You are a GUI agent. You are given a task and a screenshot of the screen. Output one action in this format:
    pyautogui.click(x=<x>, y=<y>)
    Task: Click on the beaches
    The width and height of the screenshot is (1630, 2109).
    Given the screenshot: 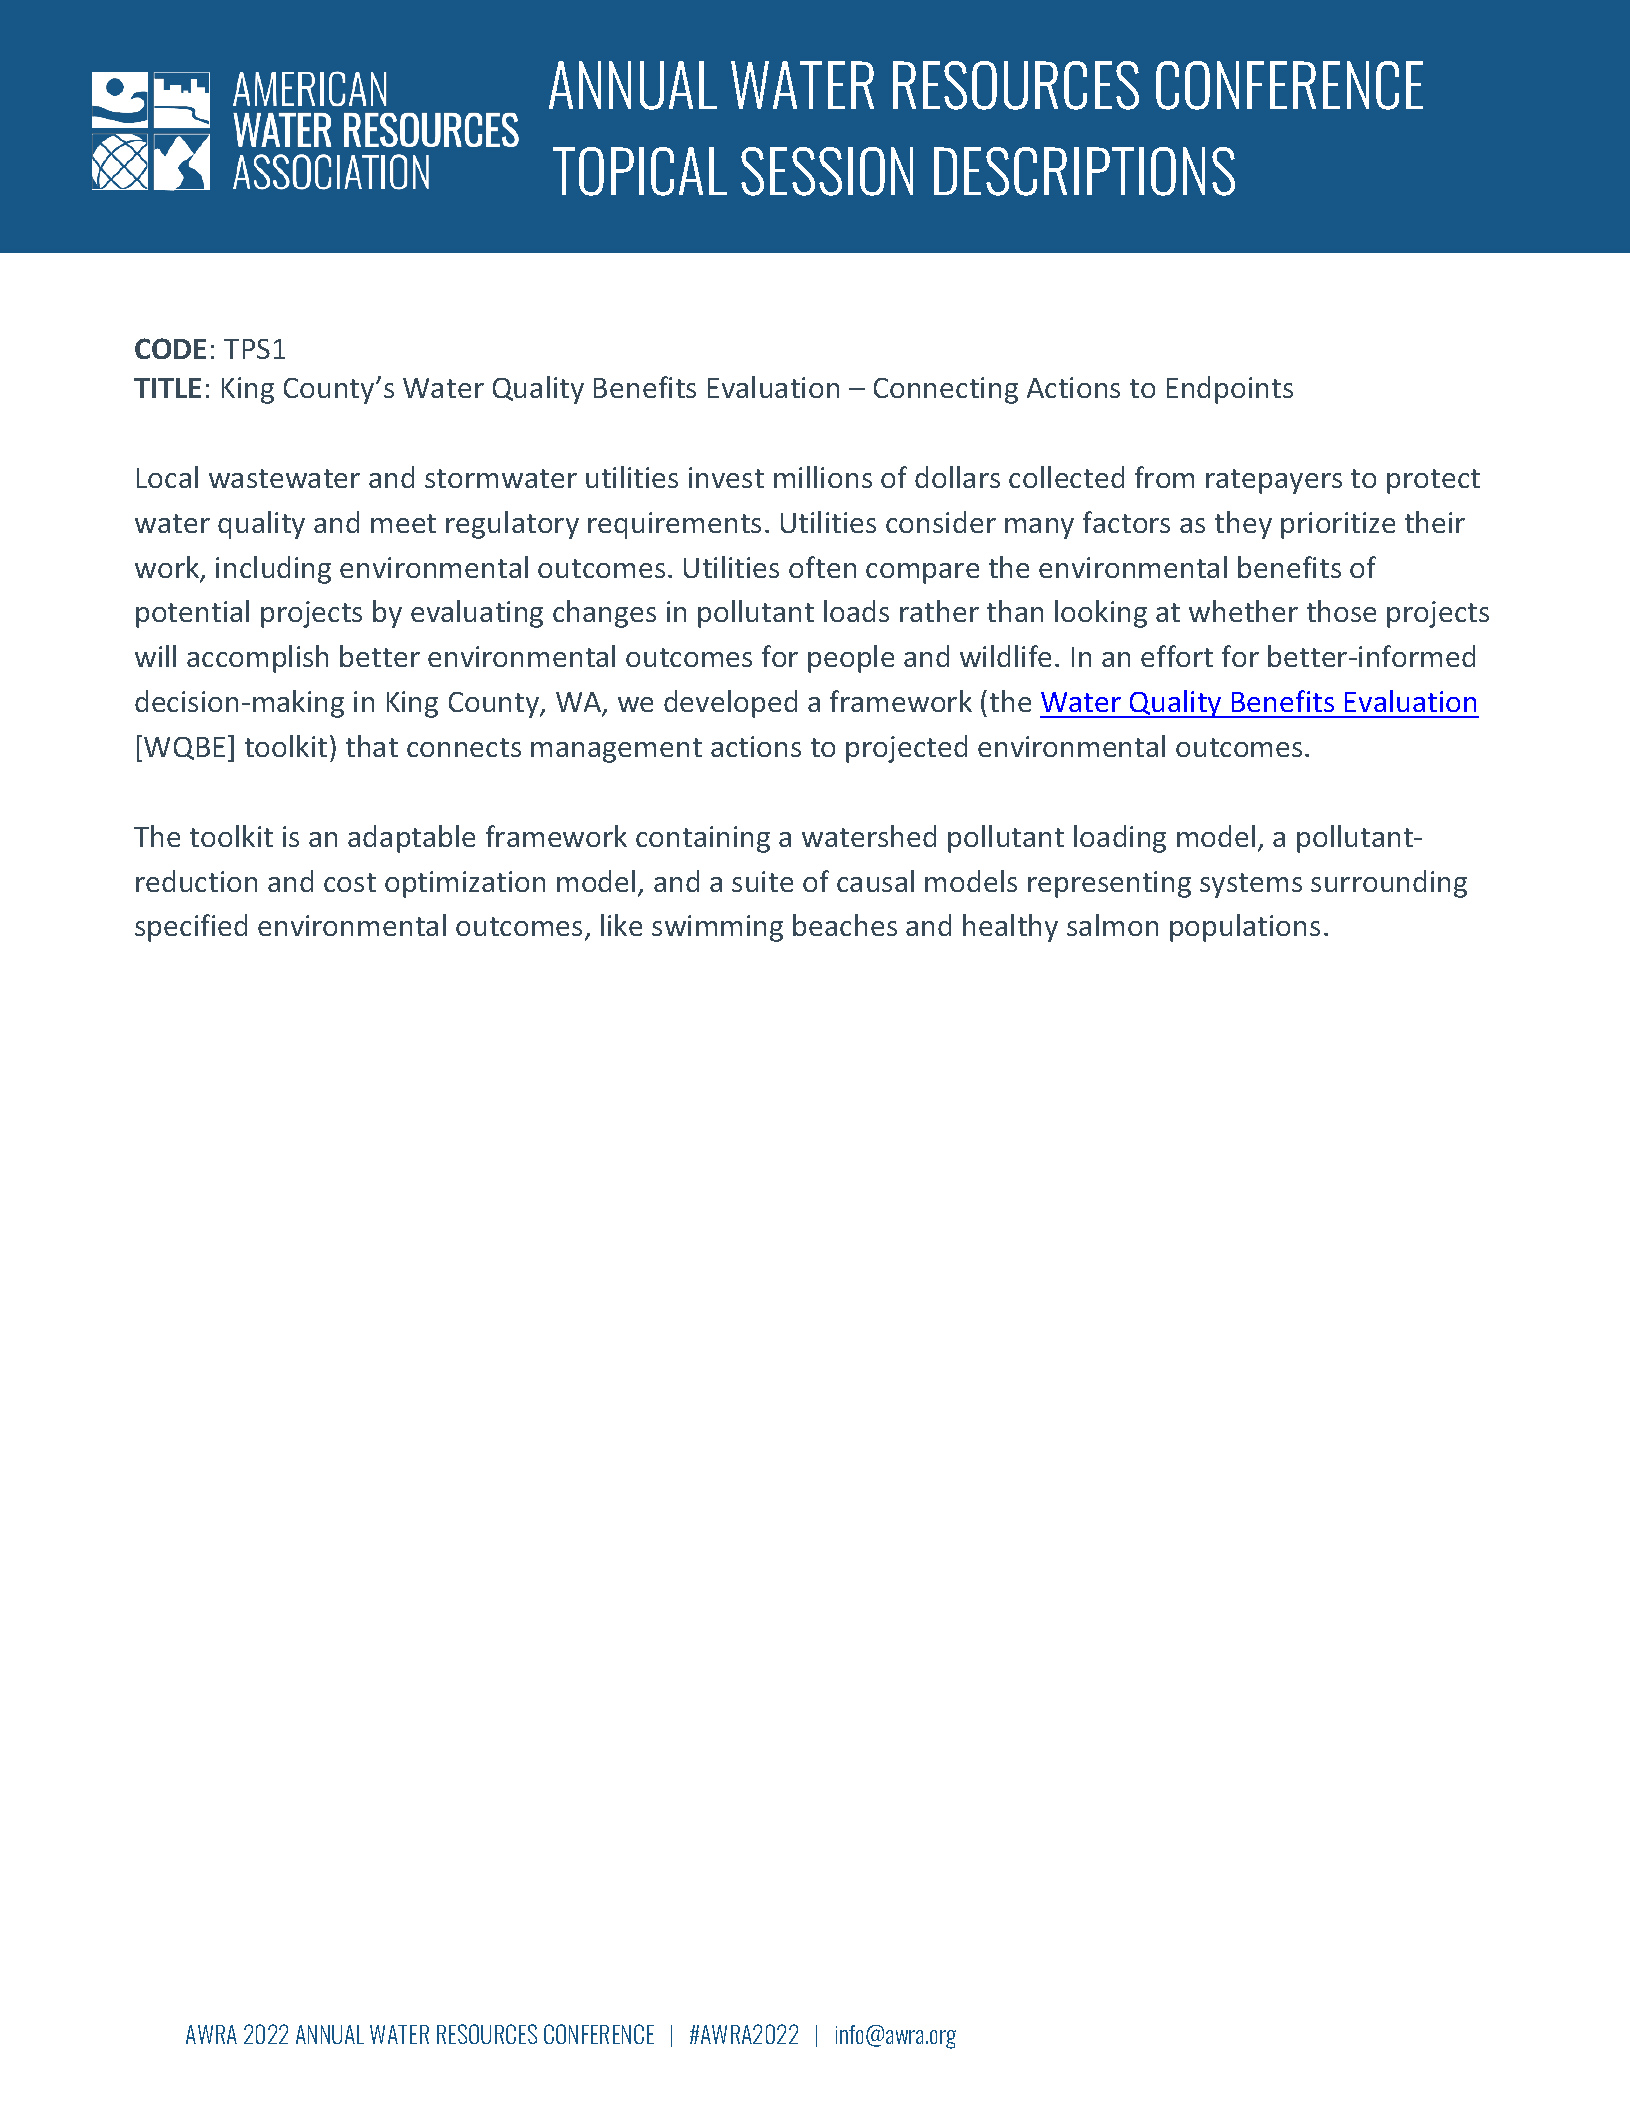 What is the action you would take?
    pyautogui.click(x=845, y=925)
